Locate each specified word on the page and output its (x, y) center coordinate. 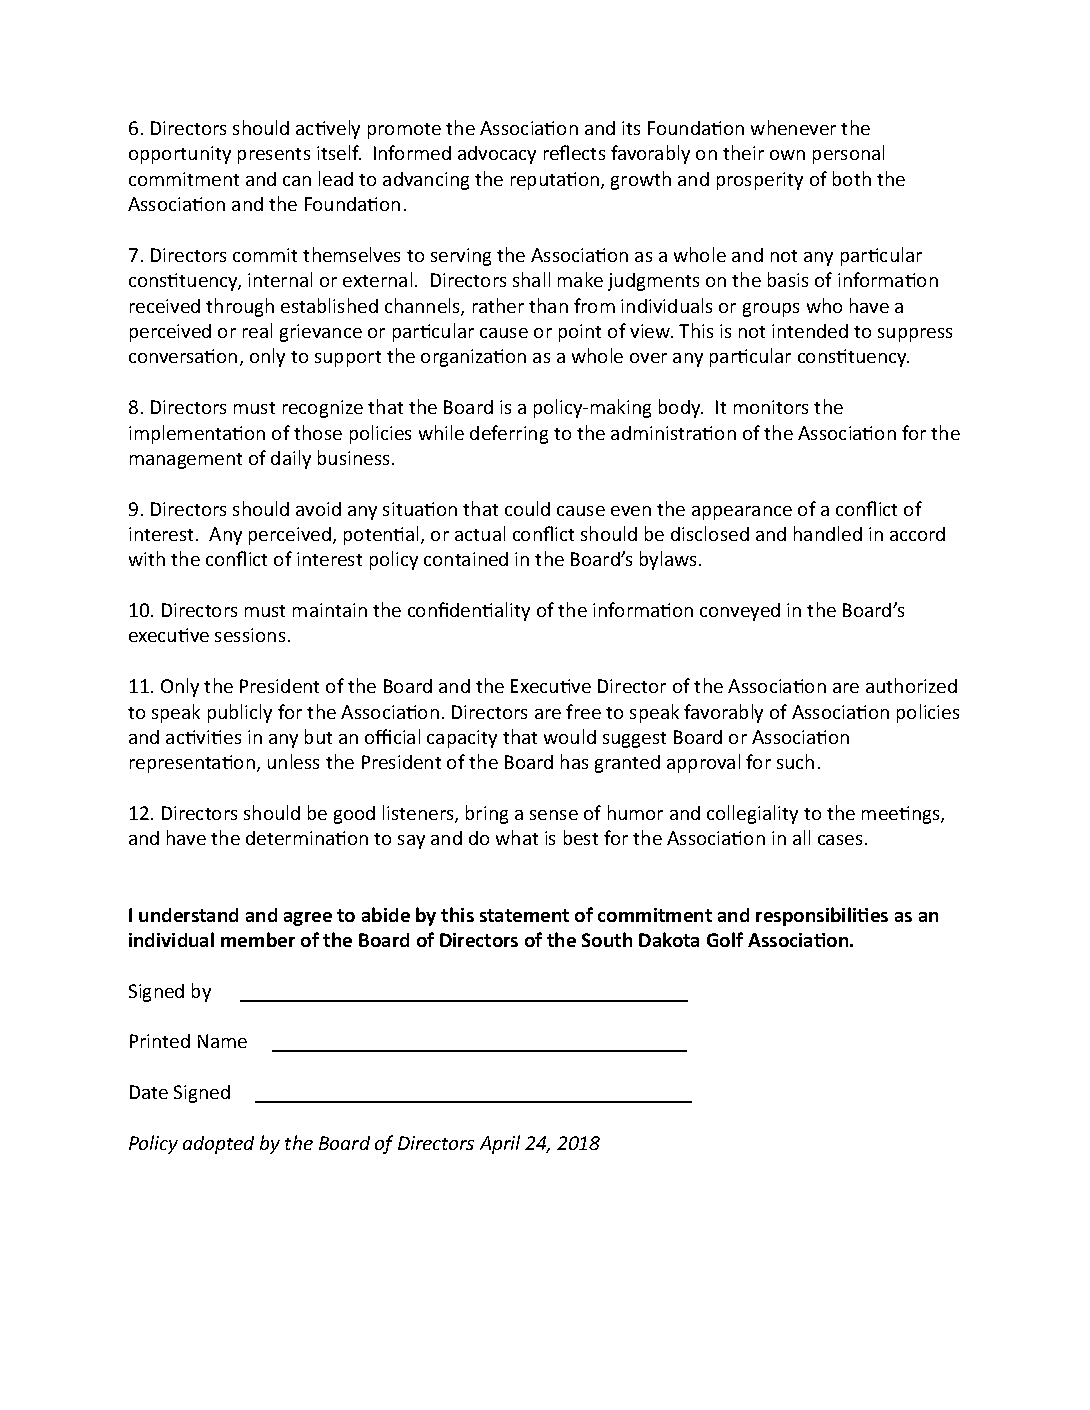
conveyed (740, 612)
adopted (218, 1145)
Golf (725, 939)
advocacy (497, 155)
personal (848, 154)
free (583, 711)
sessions (250, 635)
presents (274, 156)
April (500, 1144)
